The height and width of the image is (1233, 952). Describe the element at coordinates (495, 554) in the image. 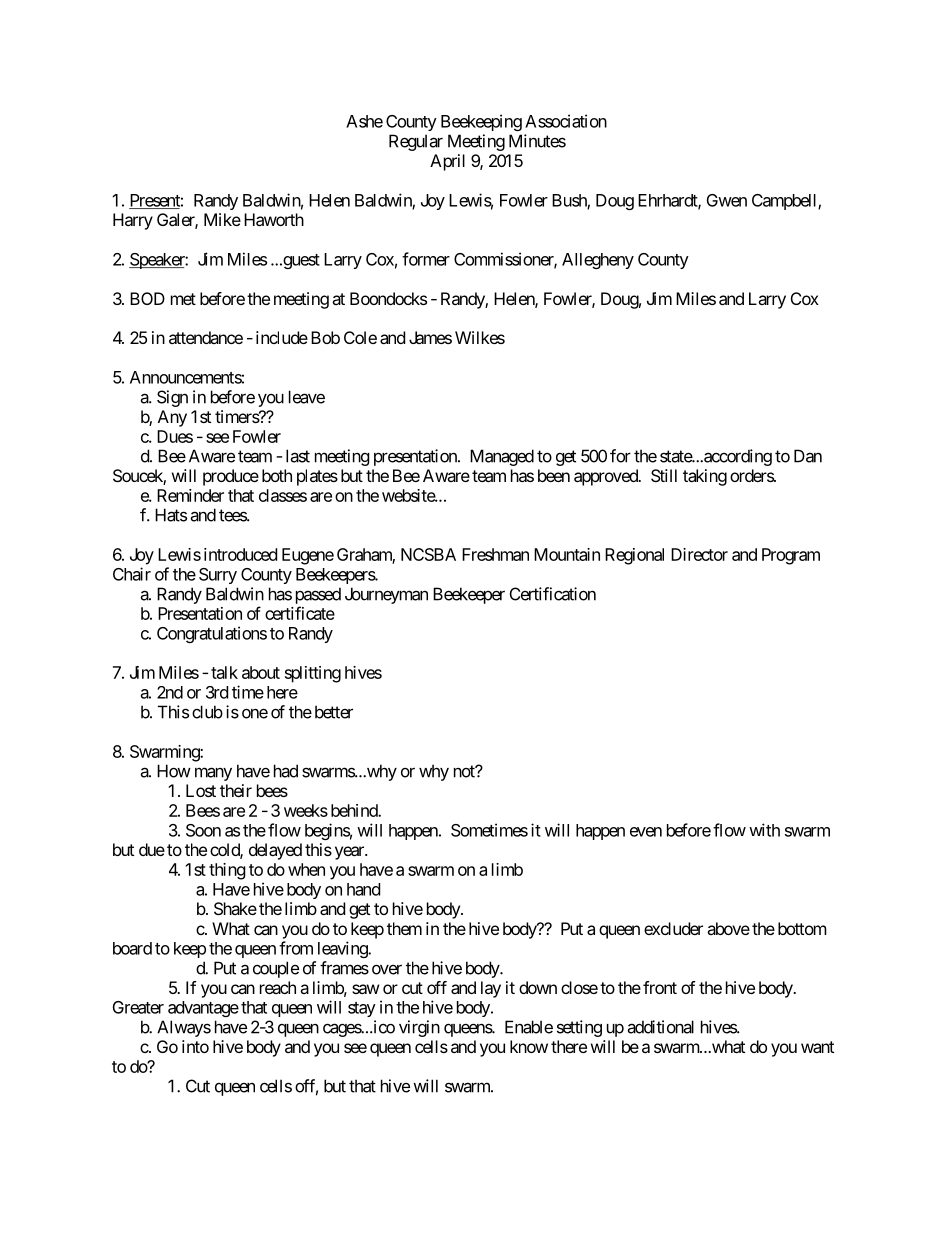

I see `Freshman` at that location.
